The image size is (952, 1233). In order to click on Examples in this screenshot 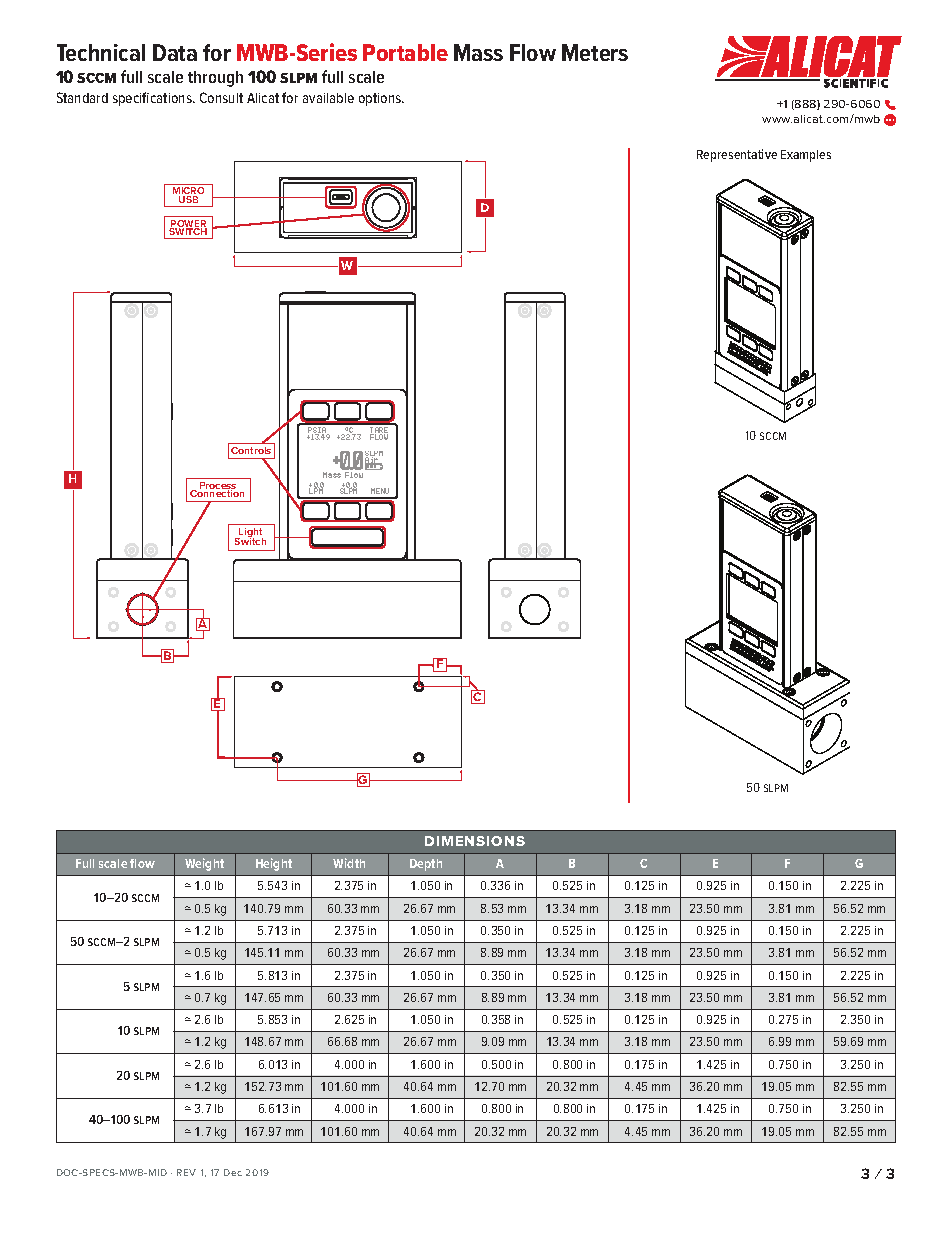, I will do `click(806, 156)`.
